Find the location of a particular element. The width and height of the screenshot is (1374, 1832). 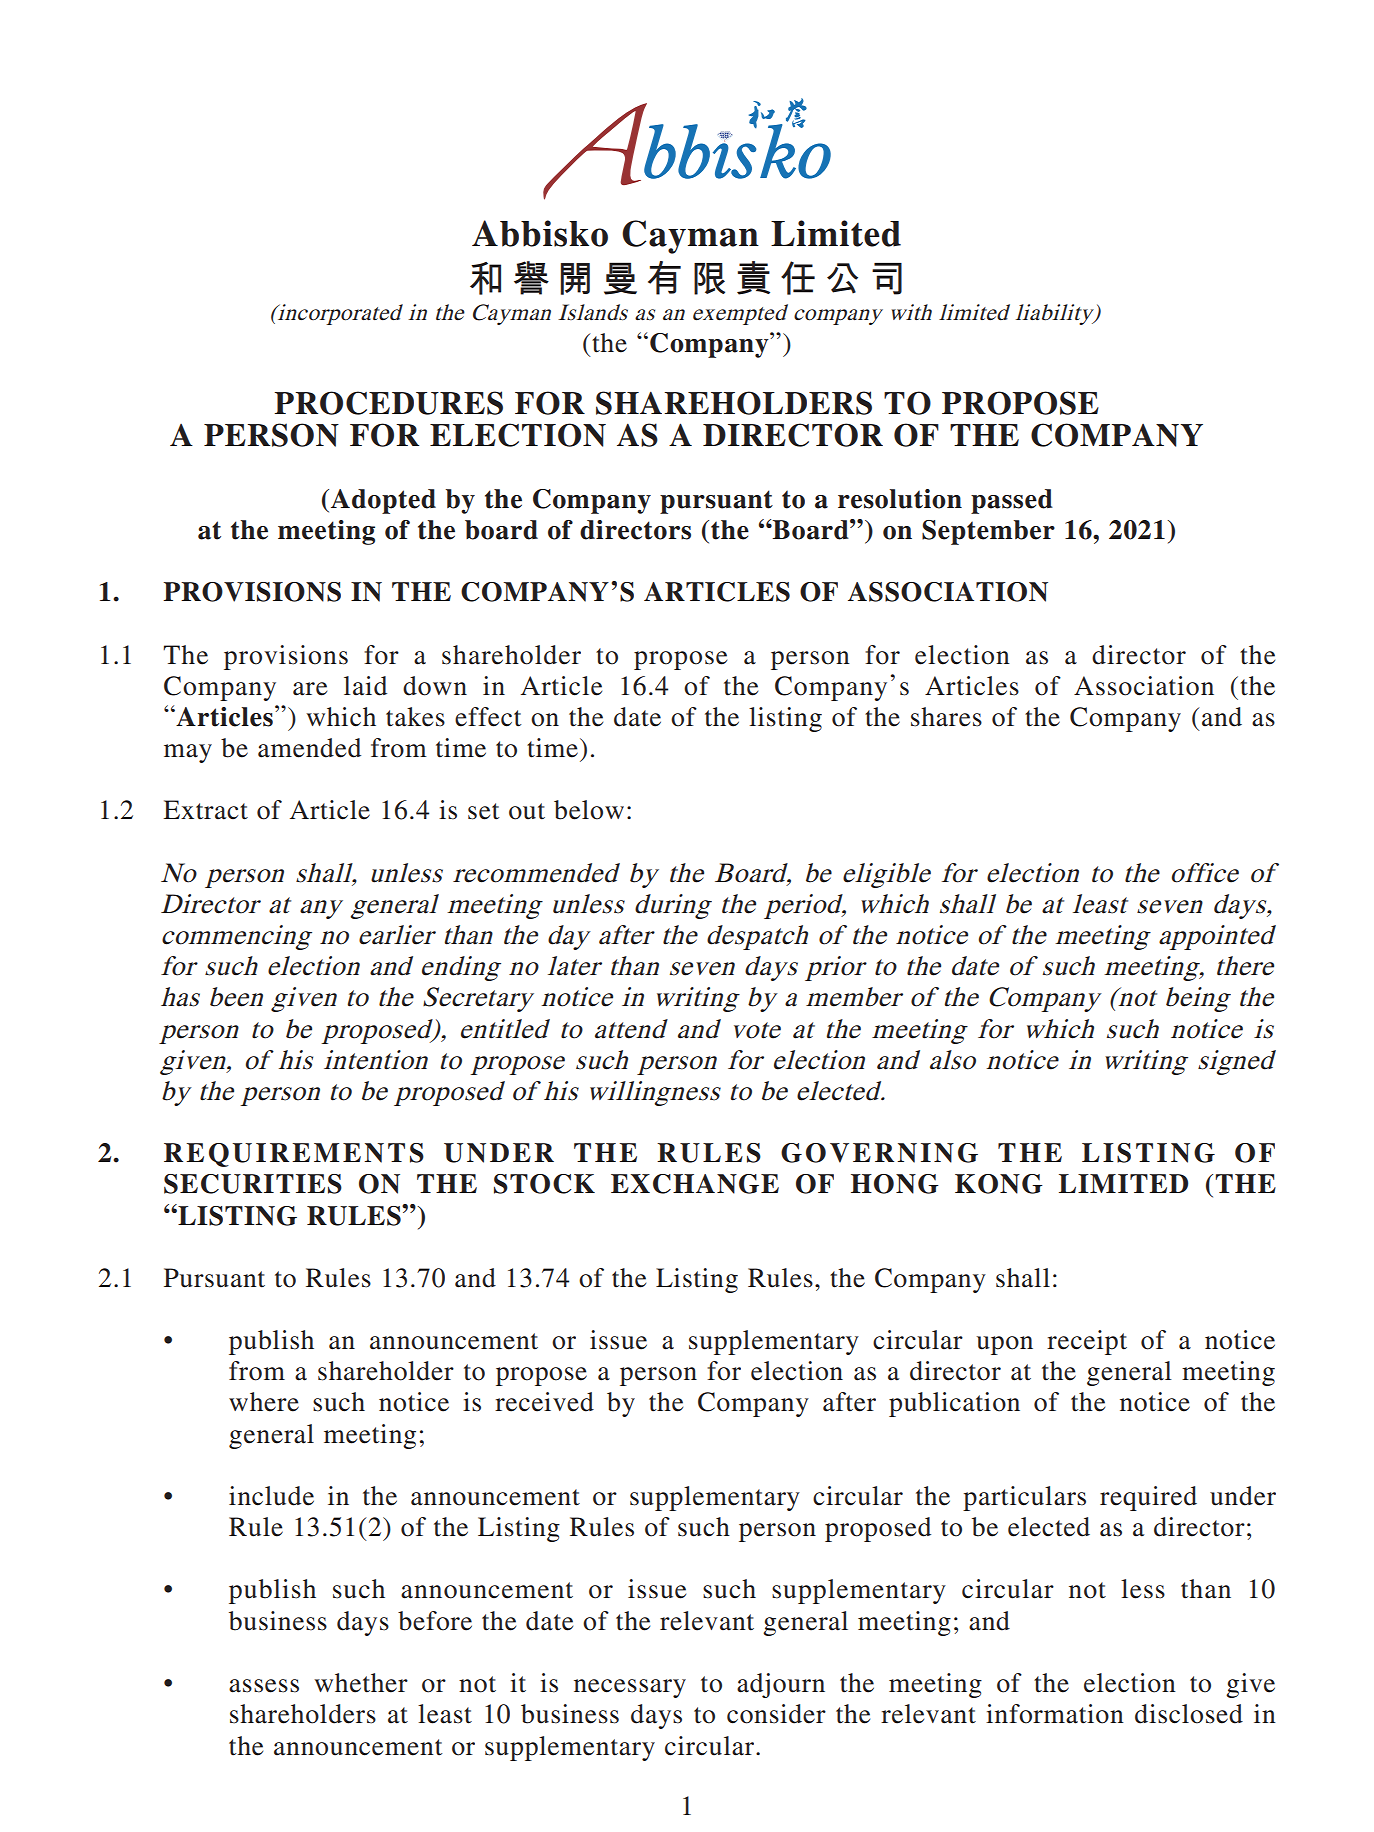

assess is located at coordinates (264, 1686).
